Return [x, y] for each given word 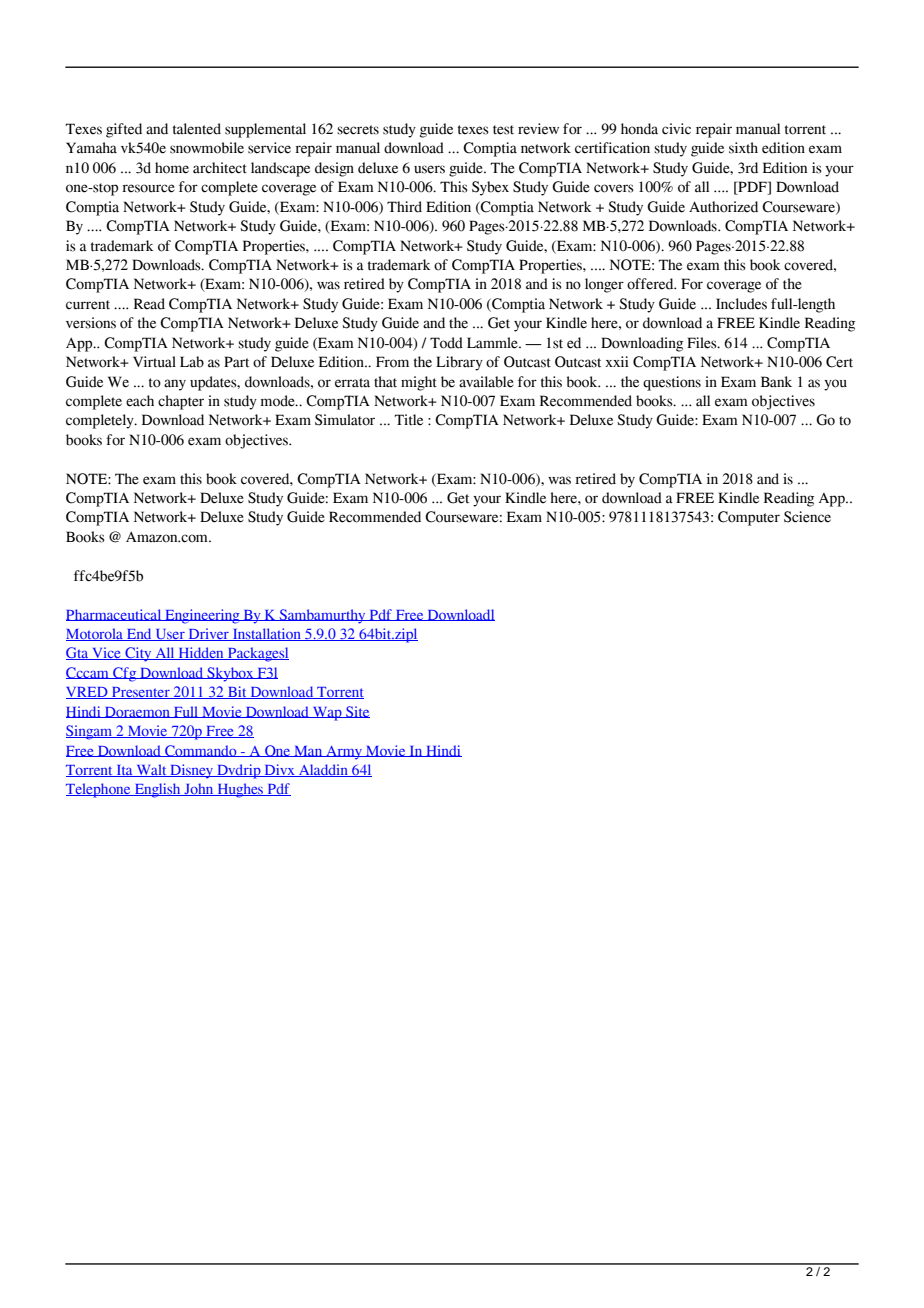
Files [703, 343]
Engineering [202, 616]
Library [459, 363]
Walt [151, 770]
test [503, 130]
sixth [743, 148]
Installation [267, 634]
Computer [749, 518]
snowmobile [207, 148]
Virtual [154, 362]
